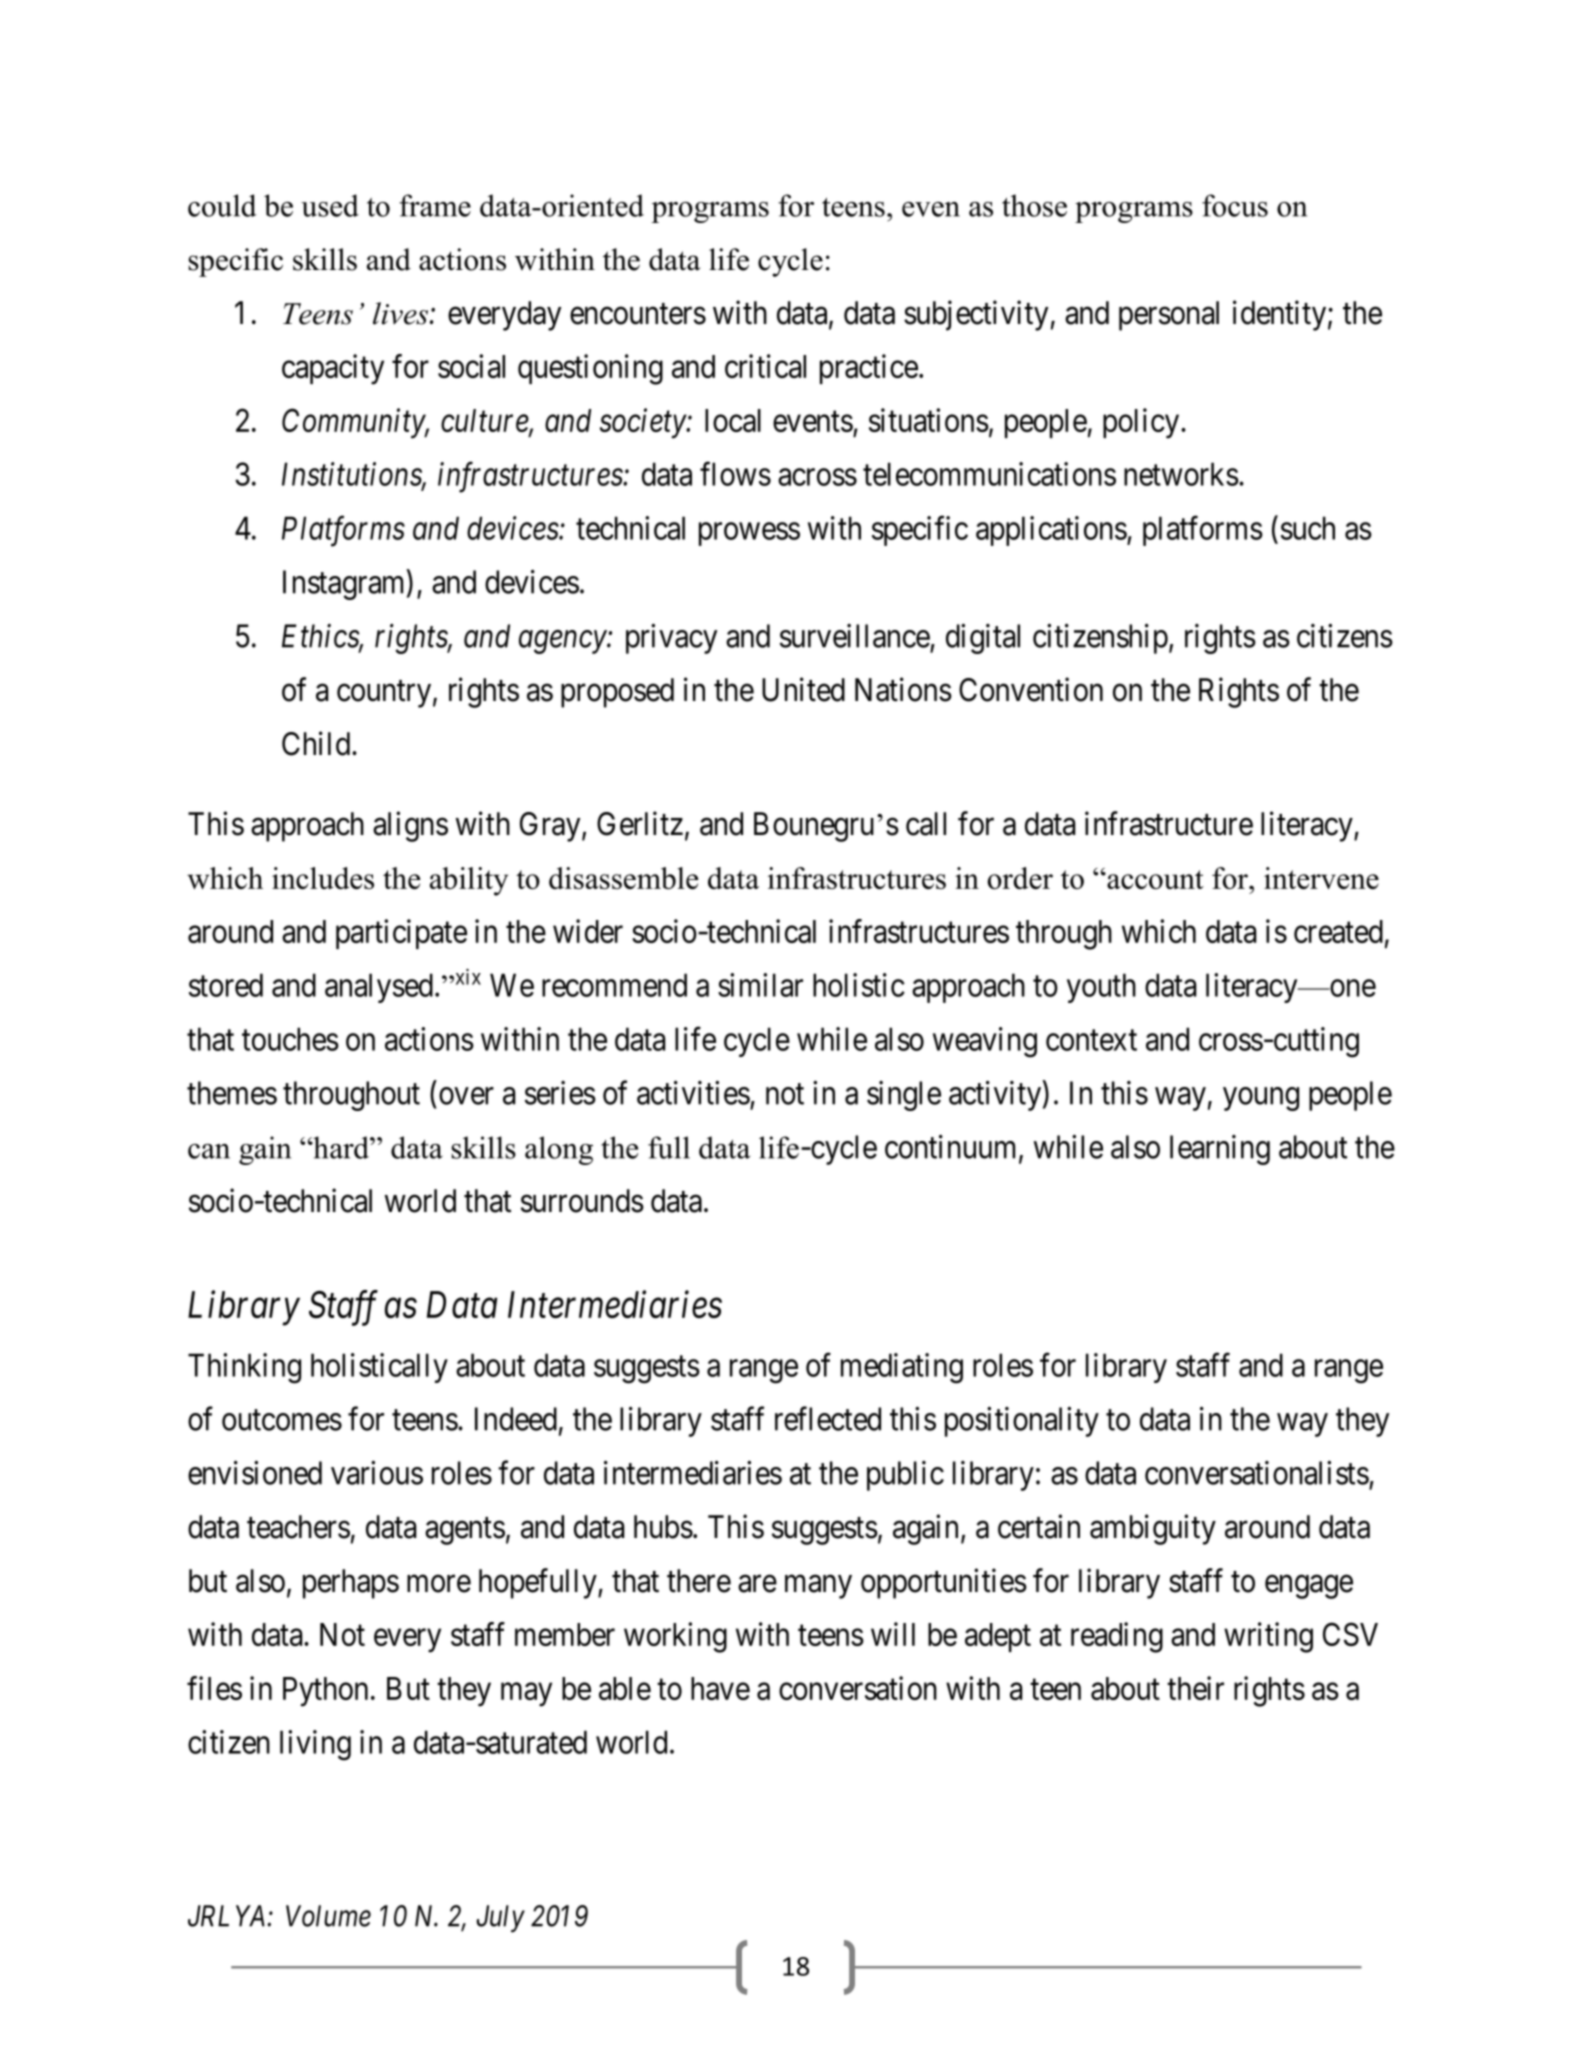  What do you see at coordinates (1235, 205) in the image?
I see `focus` at bounding box center [1235, 205].
